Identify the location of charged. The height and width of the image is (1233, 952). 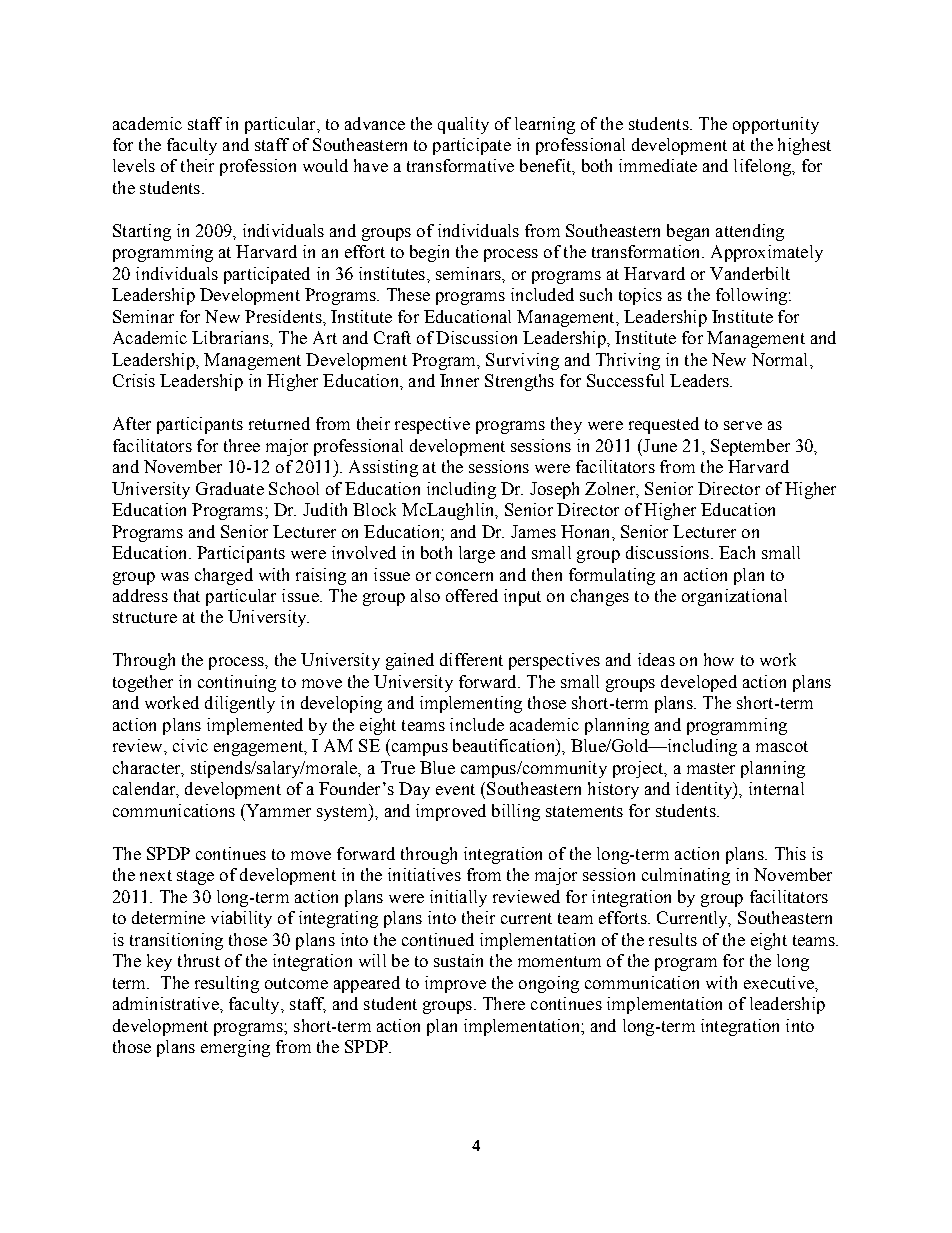
(224, 576).
